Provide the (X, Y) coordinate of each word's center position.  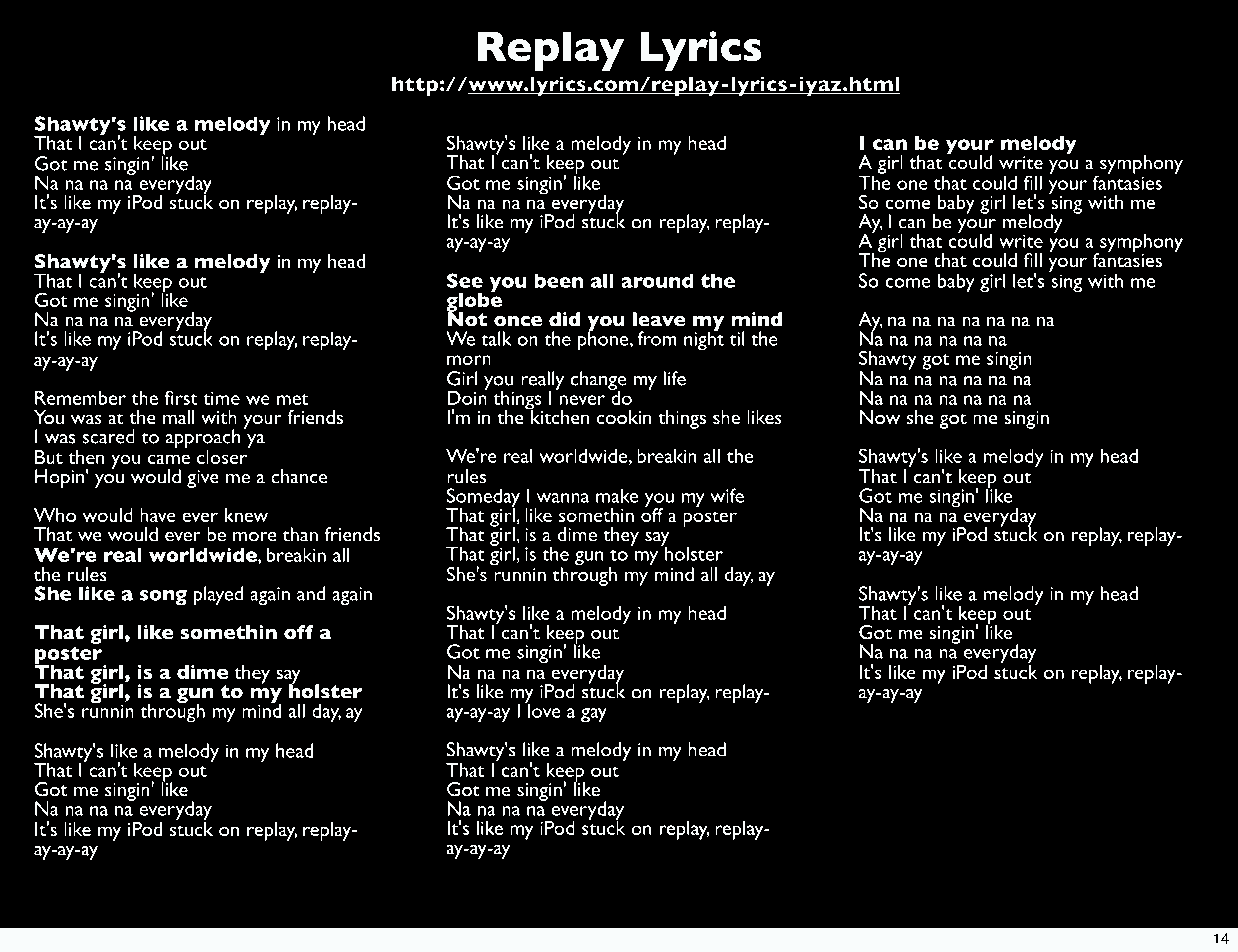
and (311, 593)
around (657, 280)
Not (467, 318)
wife (727, 495)
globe (474, 302)
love (543, 709)
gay (594, 715)
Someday (483, 499)
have (158, 515)
